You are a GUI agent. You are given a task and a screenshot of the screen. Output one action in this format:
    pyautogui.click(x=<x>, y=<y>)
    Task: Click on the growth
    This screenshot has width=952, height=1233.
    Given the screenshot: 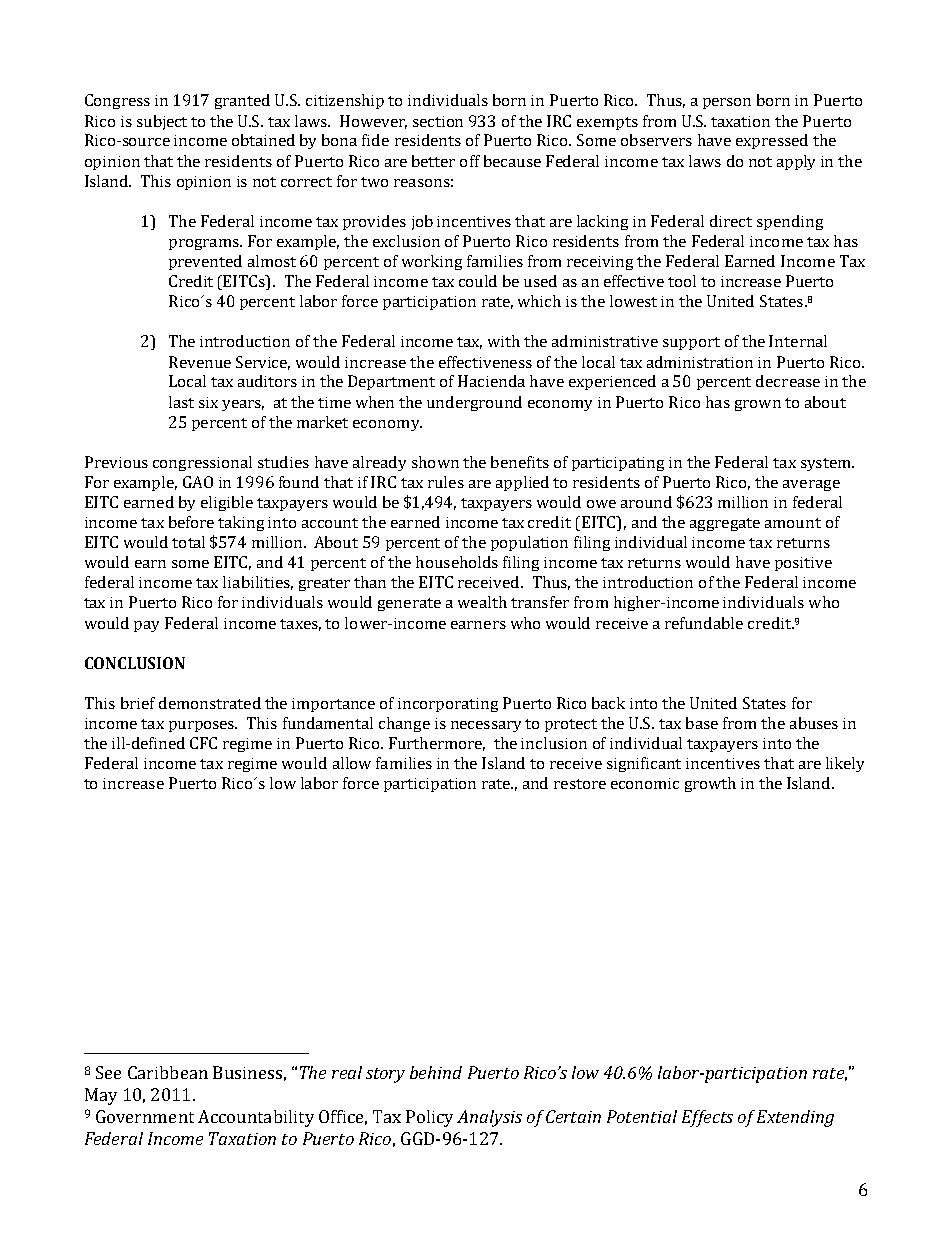 What is the action you would take?
    pyautogui.click(x=710, y=784)
